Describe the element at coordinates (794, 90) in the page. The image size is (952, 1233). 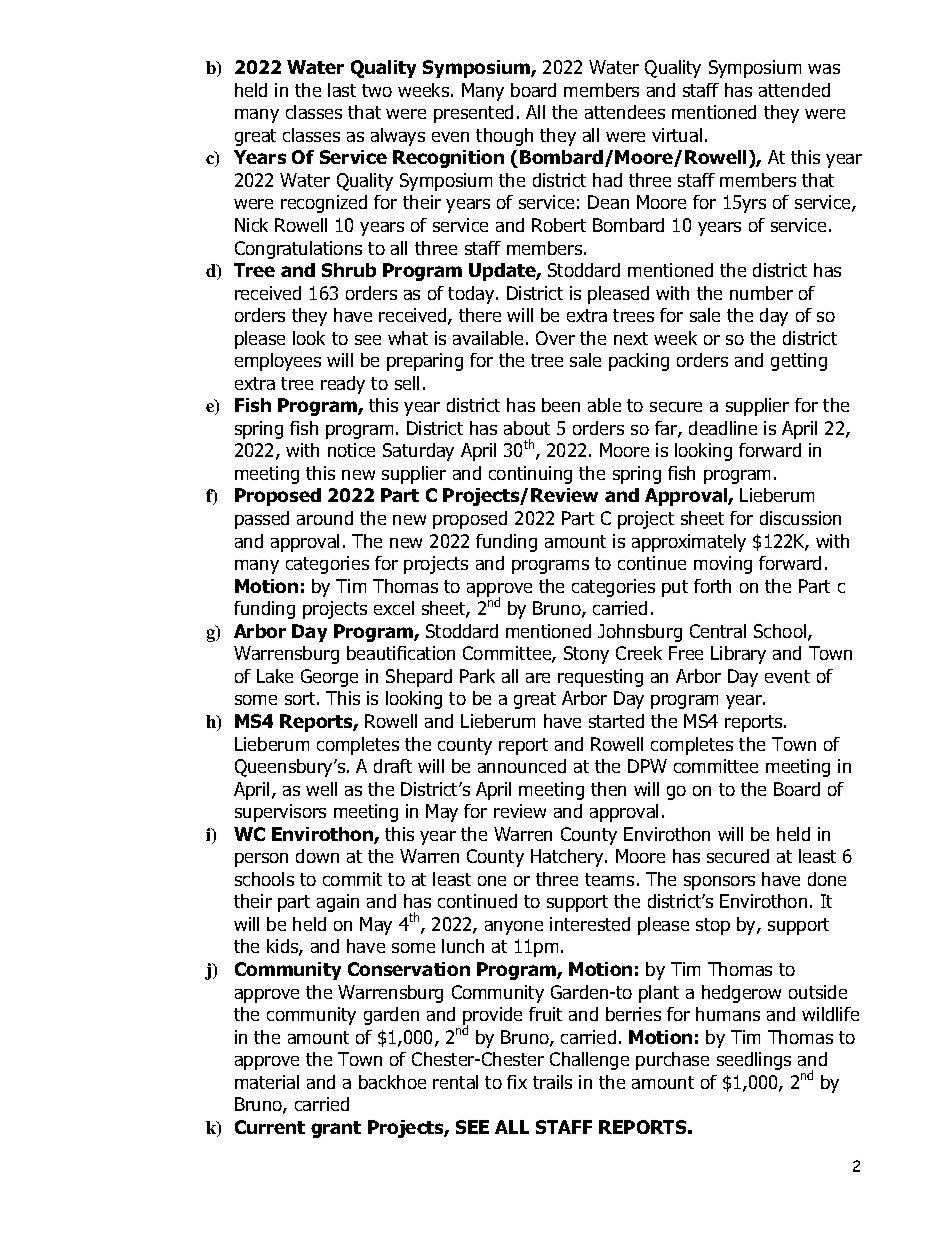
I see `attended` at that location.
